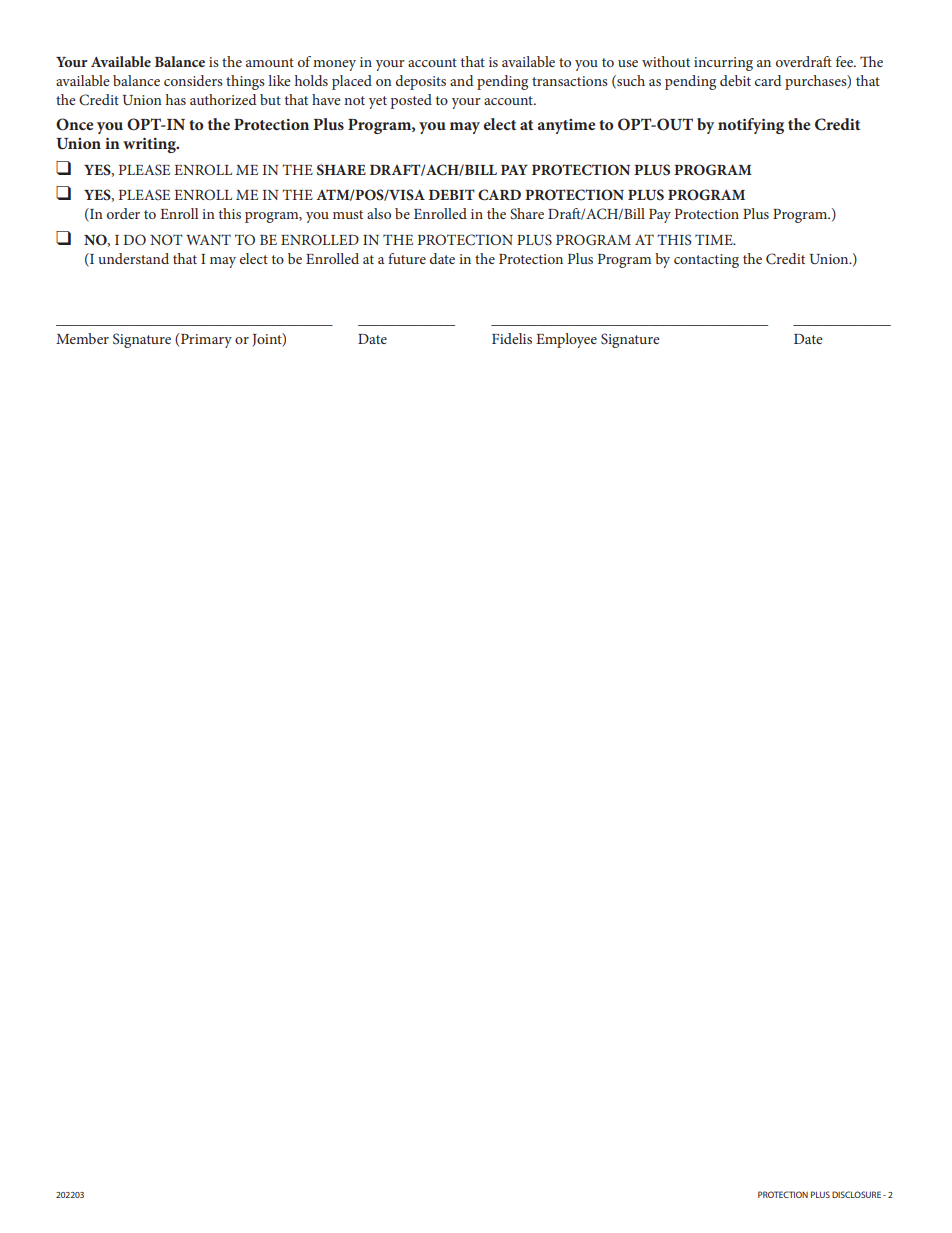  What do you see at coordinates (421, 82) in the image?
I see `deposits` at bounding box center [421, 82].
